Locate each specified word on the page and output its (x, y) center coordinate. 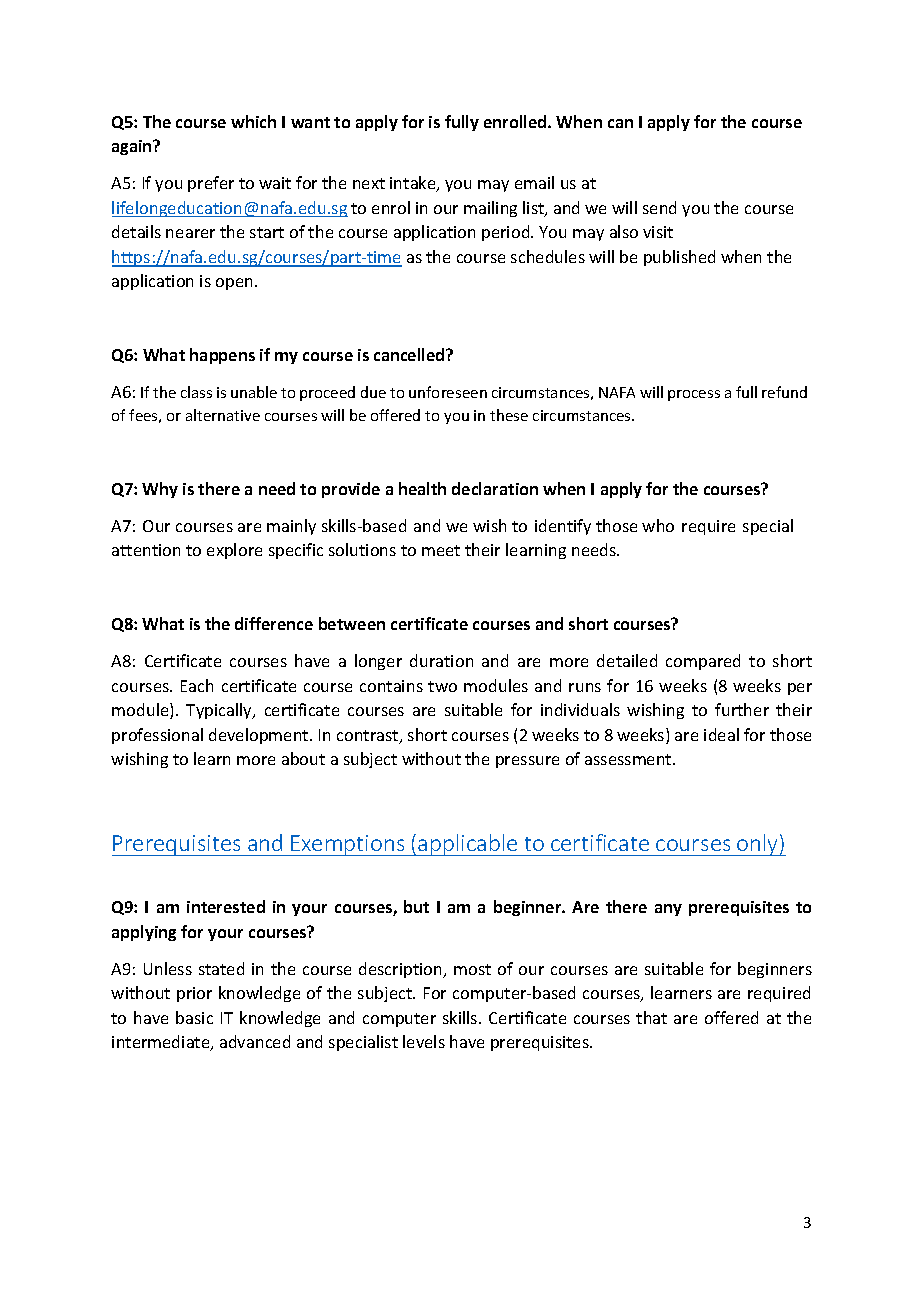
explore (234, 551)
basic (194, 1017)
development (260, 736)
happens (222, 356)
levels (424, 1041)
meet (441, 550)
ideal (721, 734)
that (651, 1017)
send (659, 207)
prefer (211, 184)
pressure (527, 762)
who (658, 525)
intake (414, 184)
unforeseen (448, 392)
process (694, 395)
